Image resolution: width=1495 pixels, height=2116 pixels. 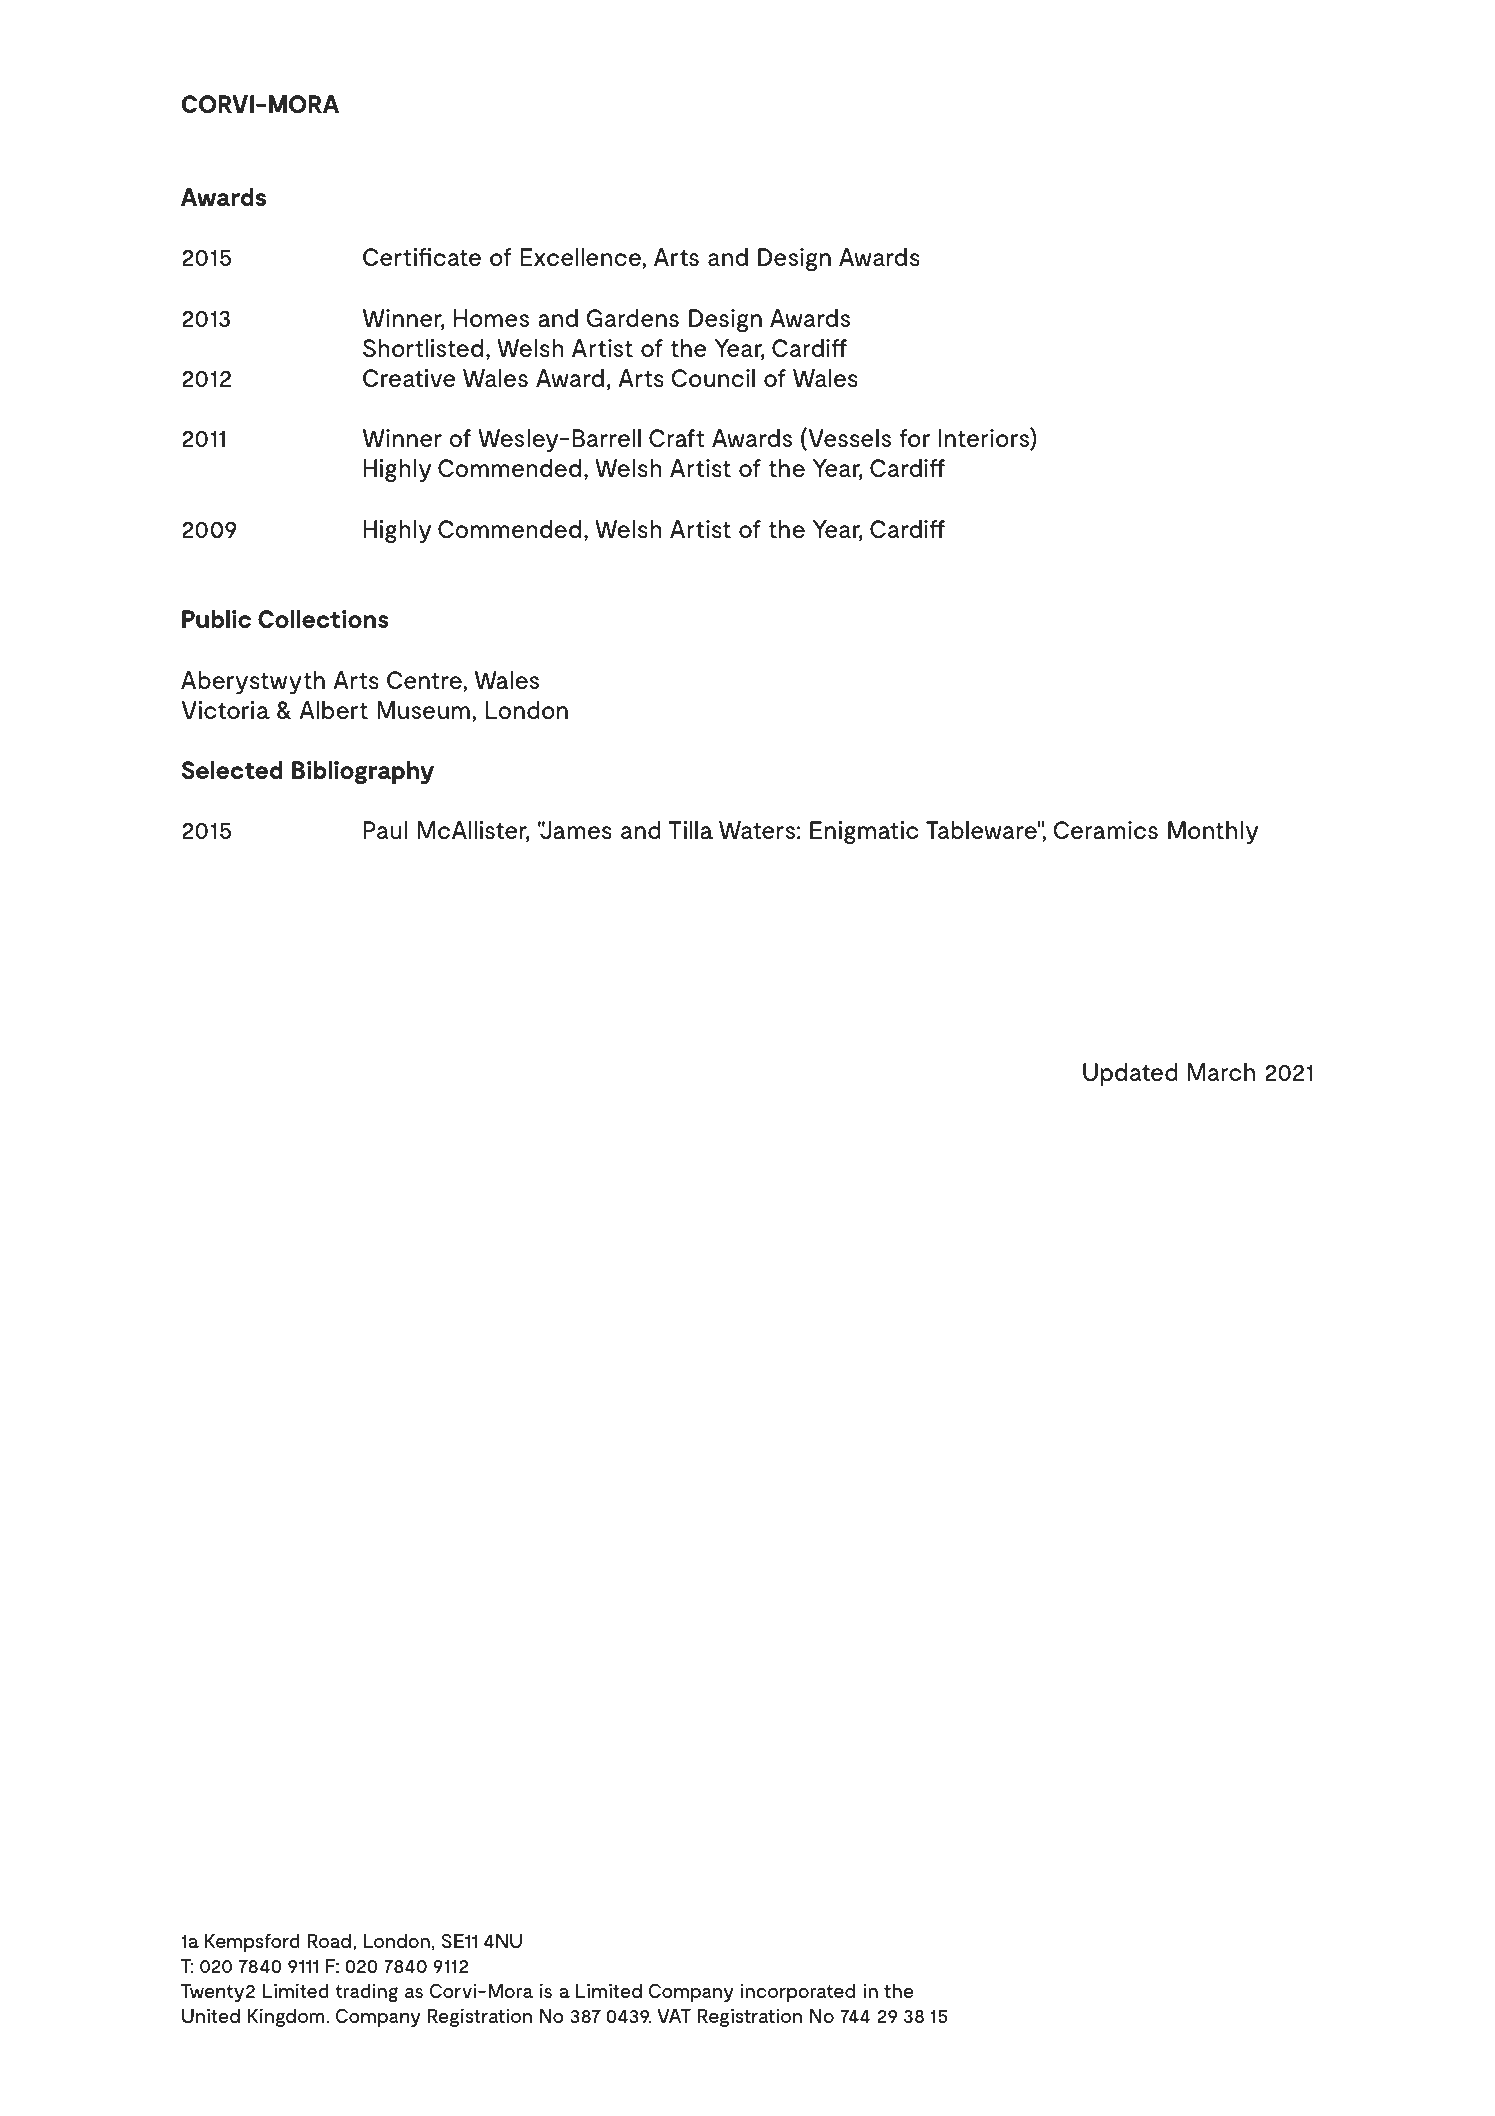 I want to click on Creative, so click(x=409, y=378).
